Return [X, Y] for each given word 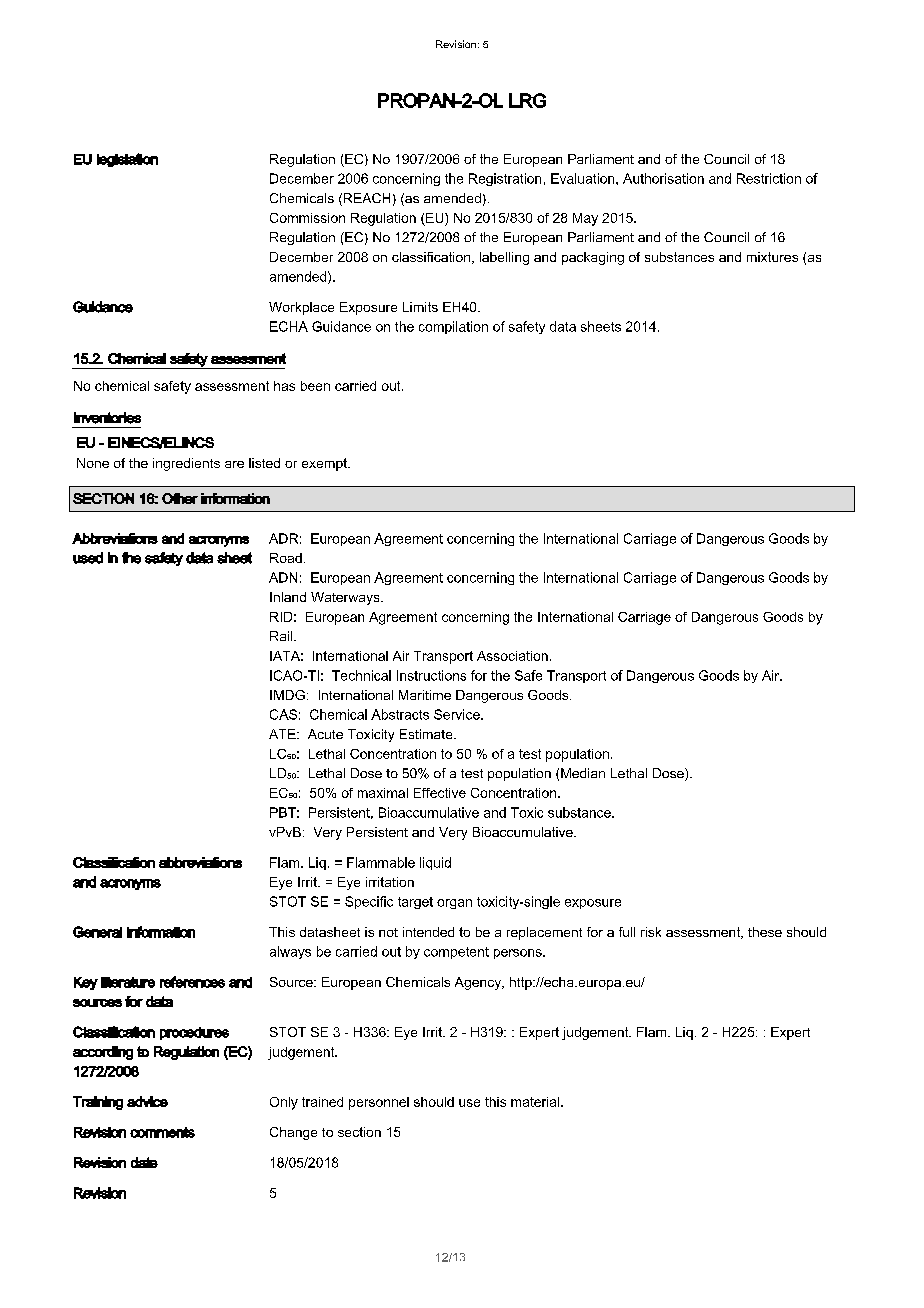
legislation [127, 160]
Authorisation [663, 178]
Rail [282, 636]
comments [162, 1132]
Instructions [431, 675]
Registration [505, 179]
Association [512, 656]
